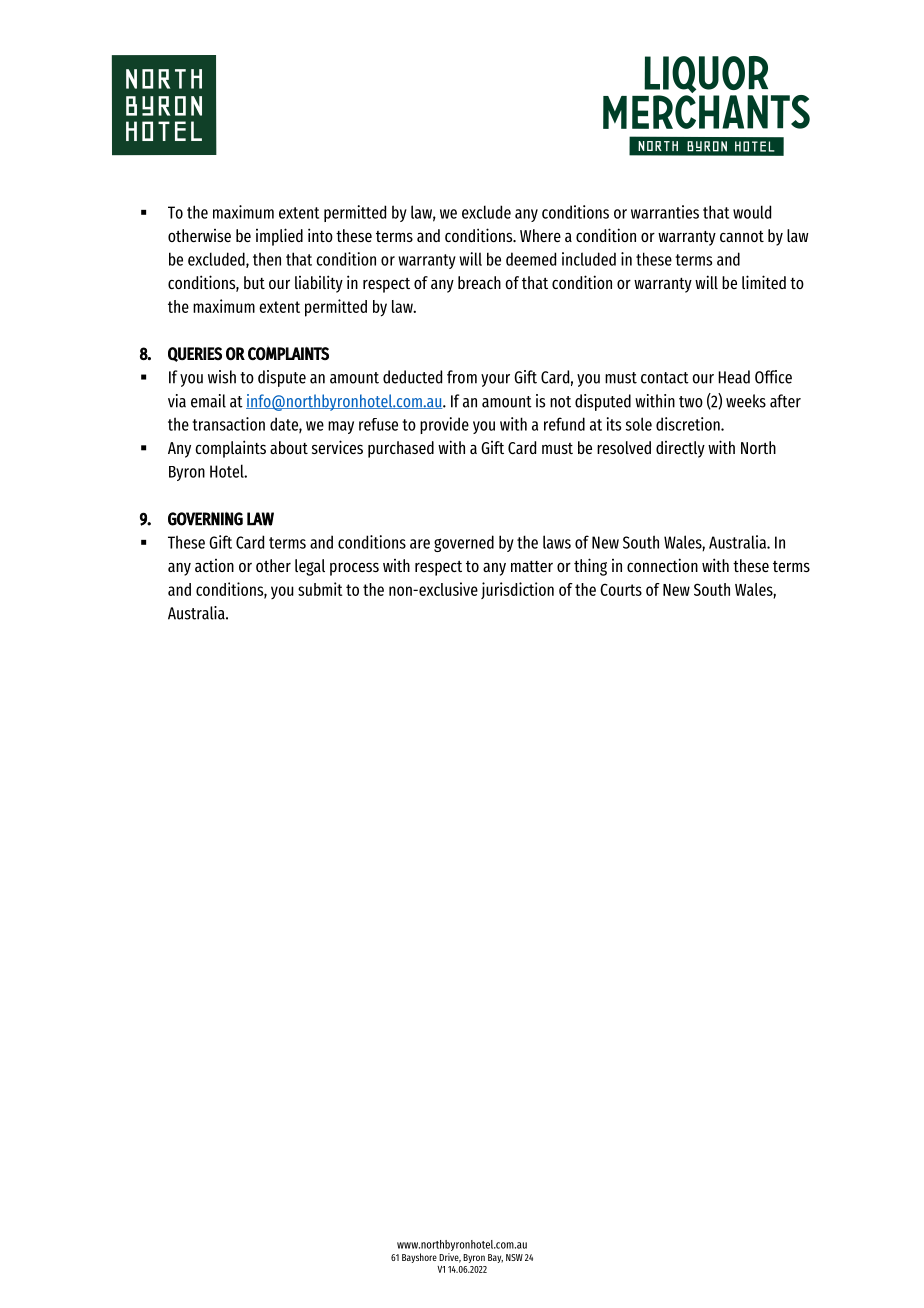 The height and width of the screenshot is (1308, 924). What do you see at coordinates (479, 282) in the screenshot?
I see `breach` at bounding box center [479, 282].
